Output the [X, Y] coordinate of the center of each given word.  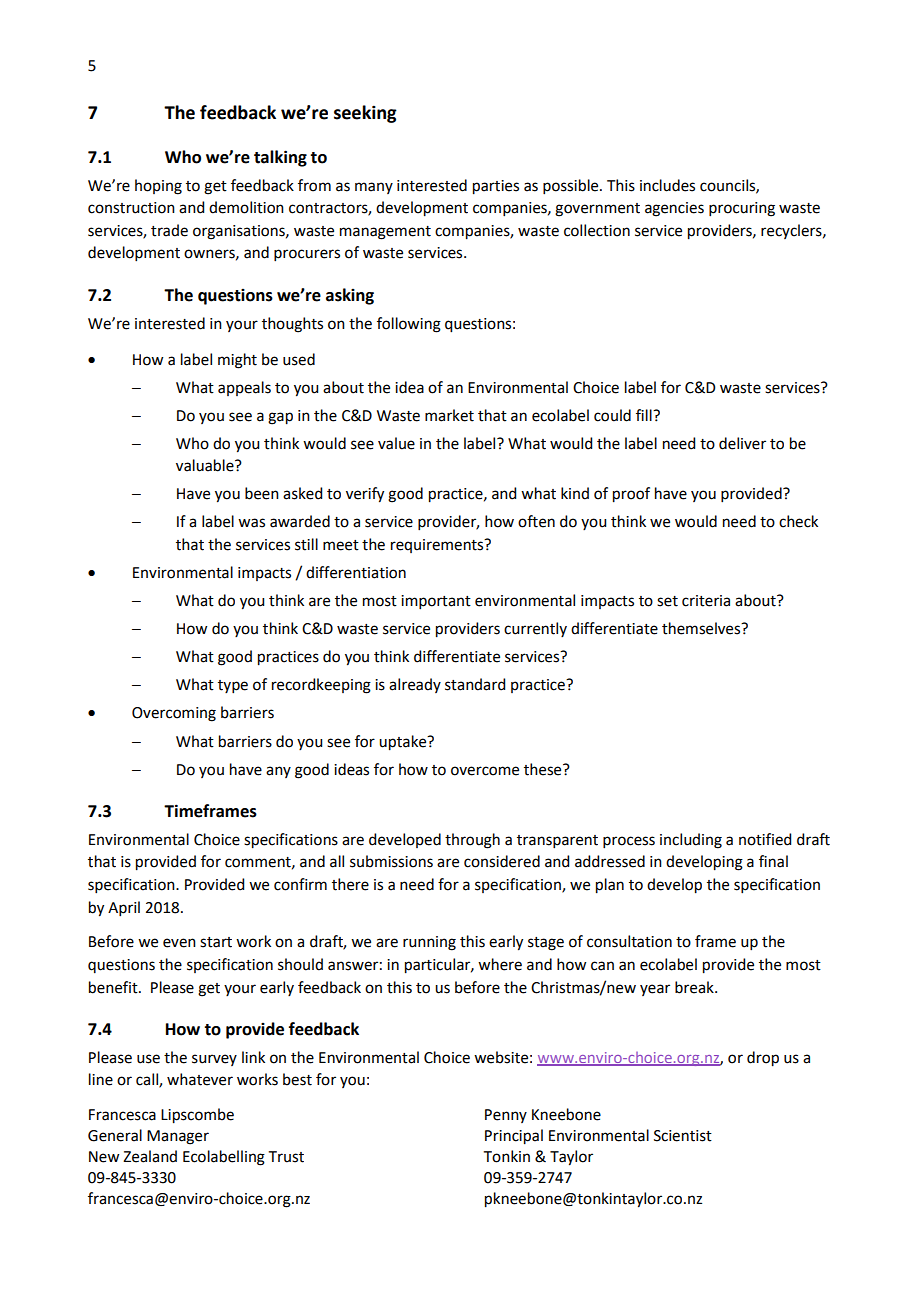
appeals [244, 388]
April [124, 908]
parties [496, 187]
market [449, 415]
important [436, 602]
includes [667, 185]
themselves [702, 628]
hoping [158, 187]
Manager [178, 1137]
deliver [742, 443]
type [233, 686]
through [472, 841]
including [691, 841]
